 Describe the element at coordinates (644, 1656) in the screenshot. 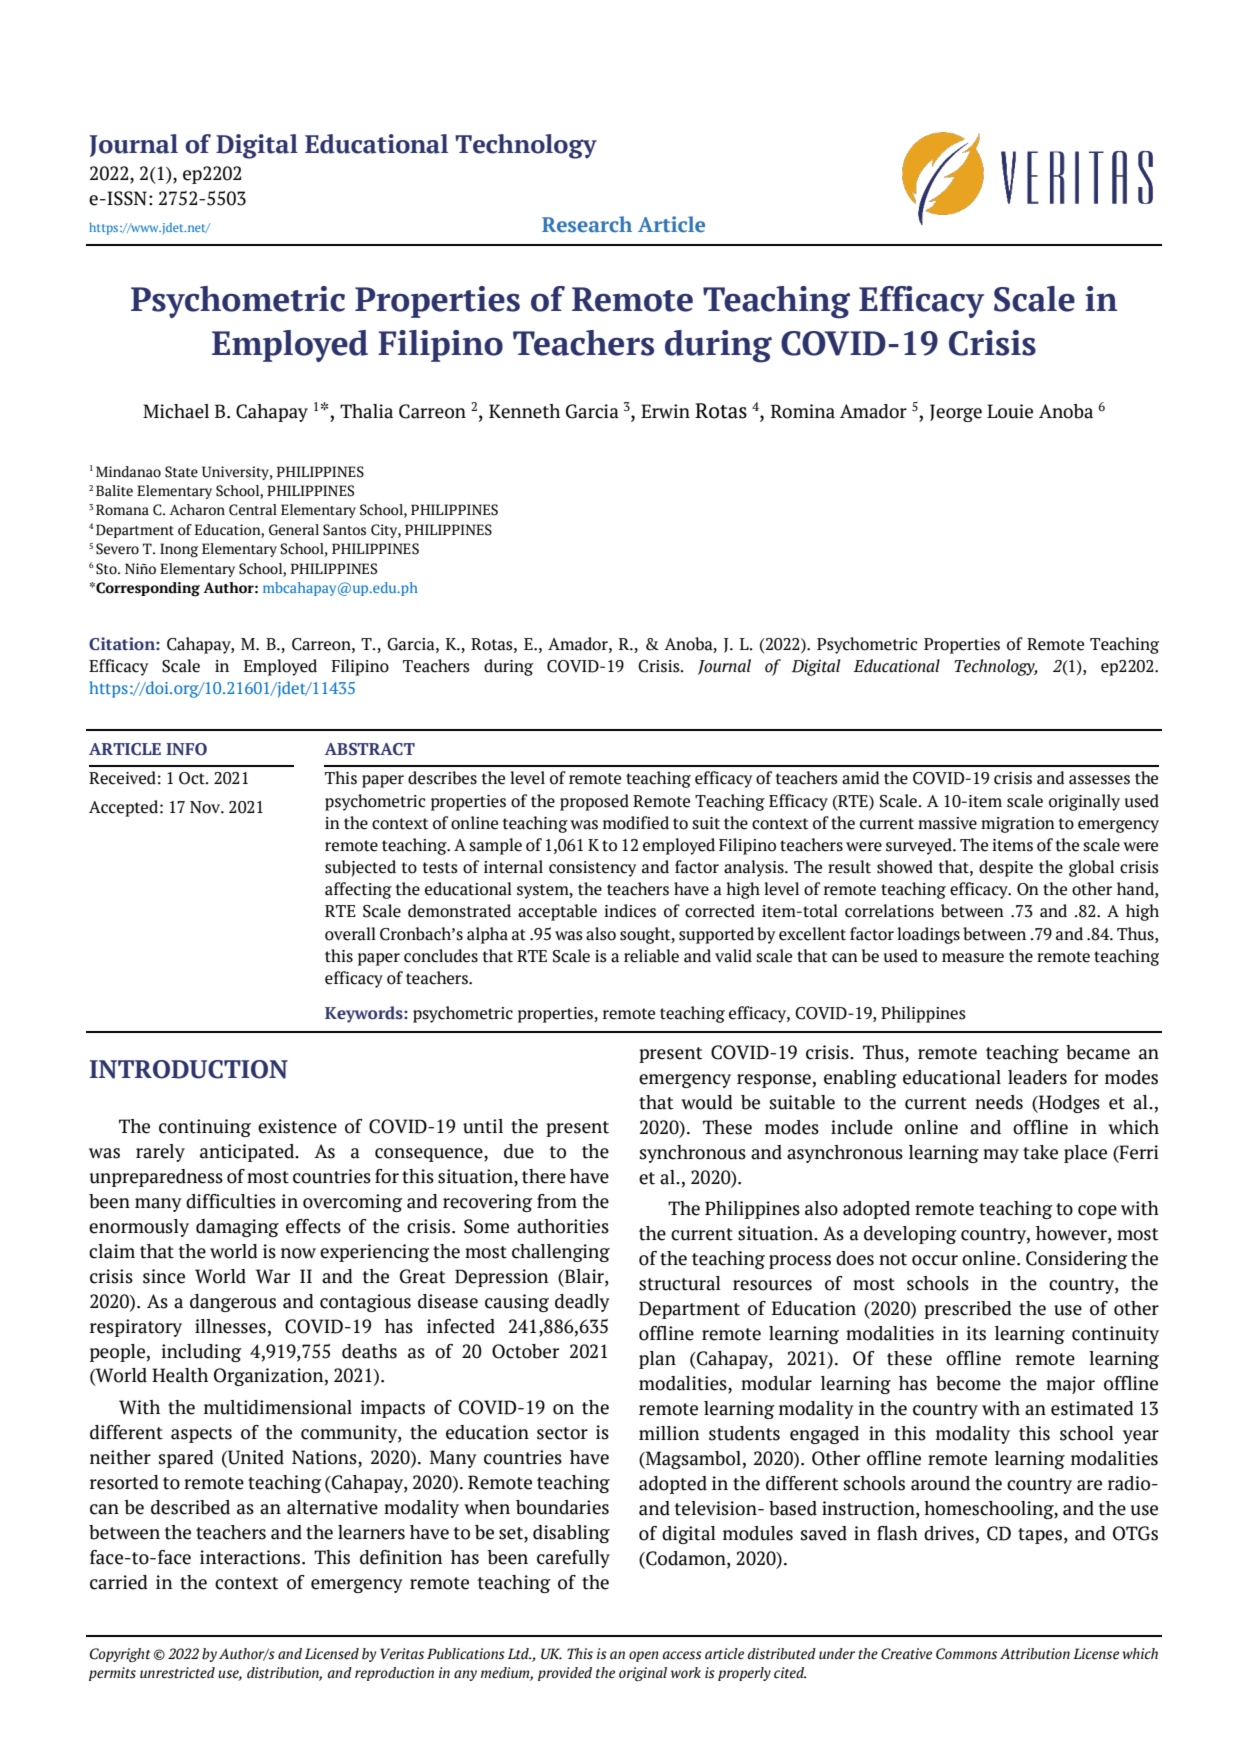

I see `open` at that location.
